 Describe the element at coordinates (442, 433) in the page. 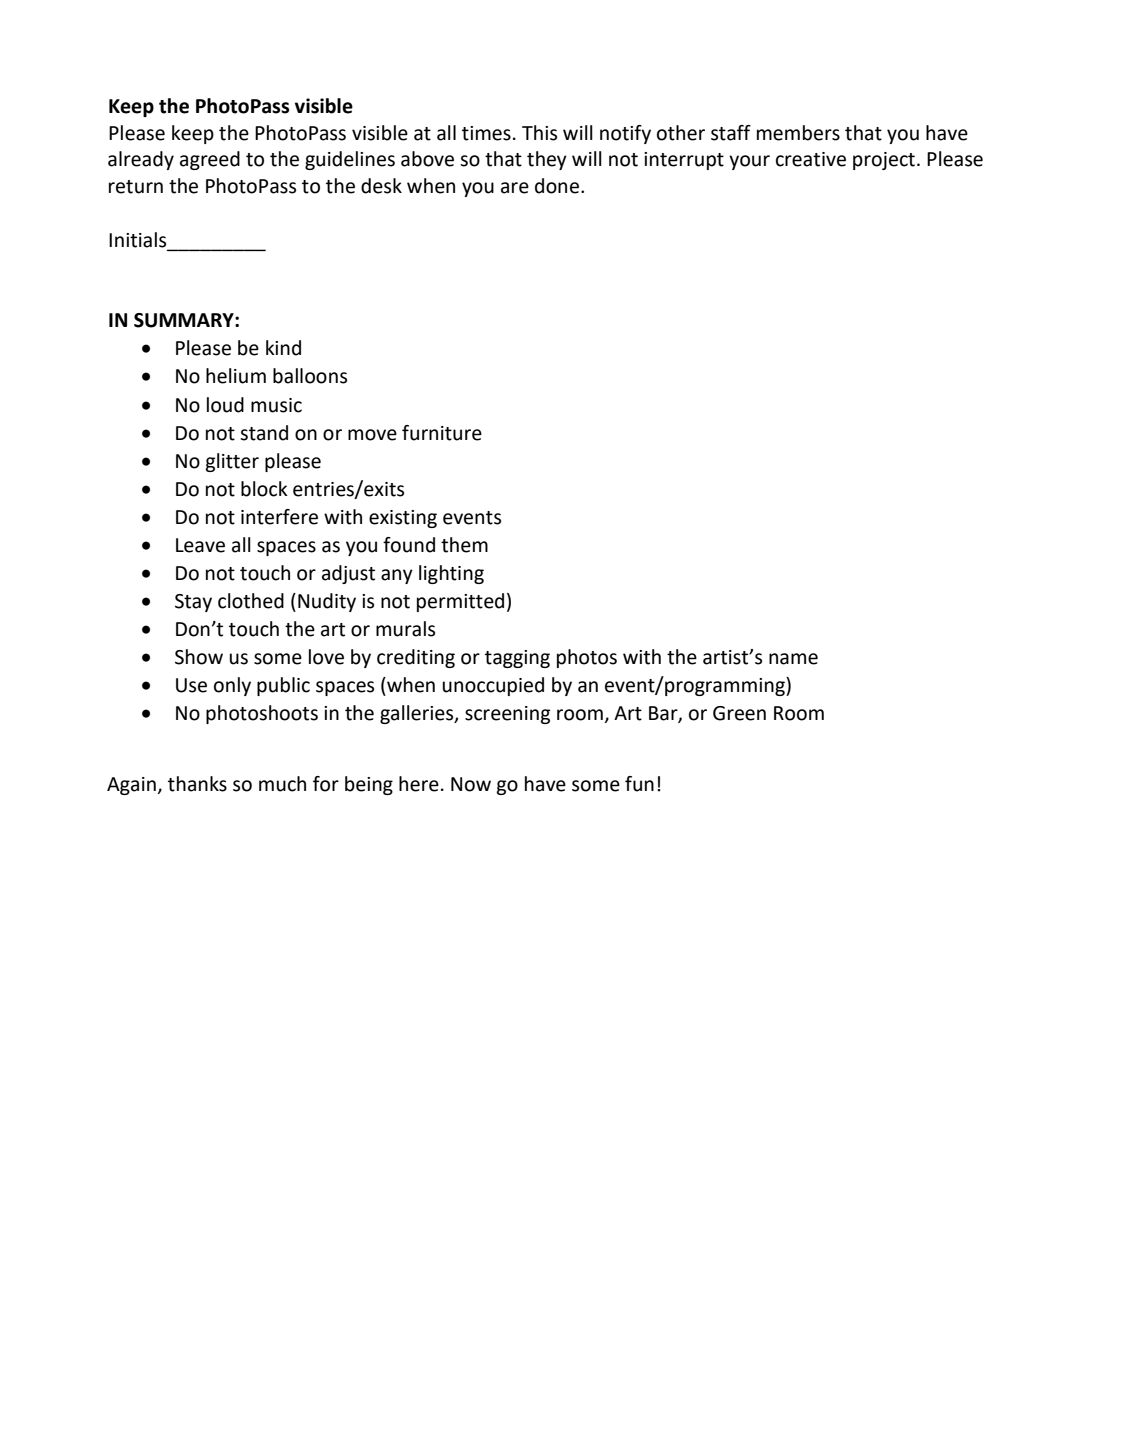

I see `furniture` at that location.
